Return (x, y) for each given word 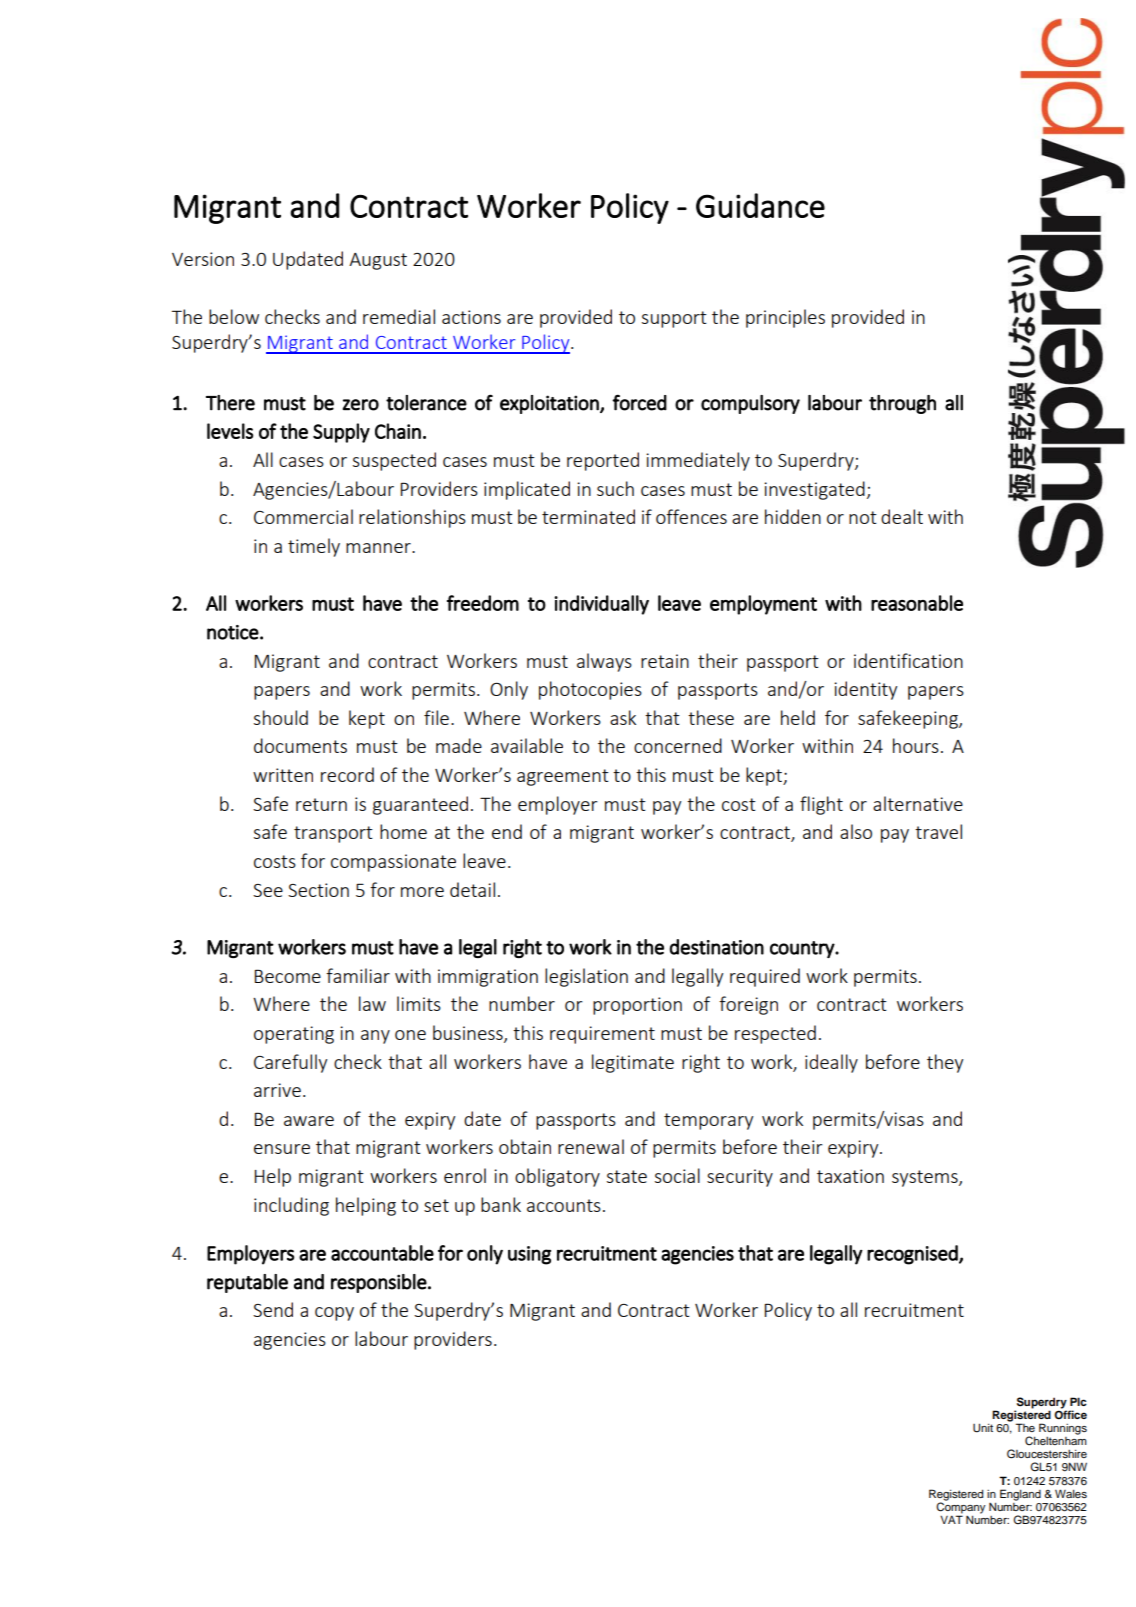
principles (785, 318)
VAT (951, 1518)
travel (938, 831)
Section (318, 890)
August (378, 261)
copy (334, 1314)
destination (717, 947)
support (674, 319)
